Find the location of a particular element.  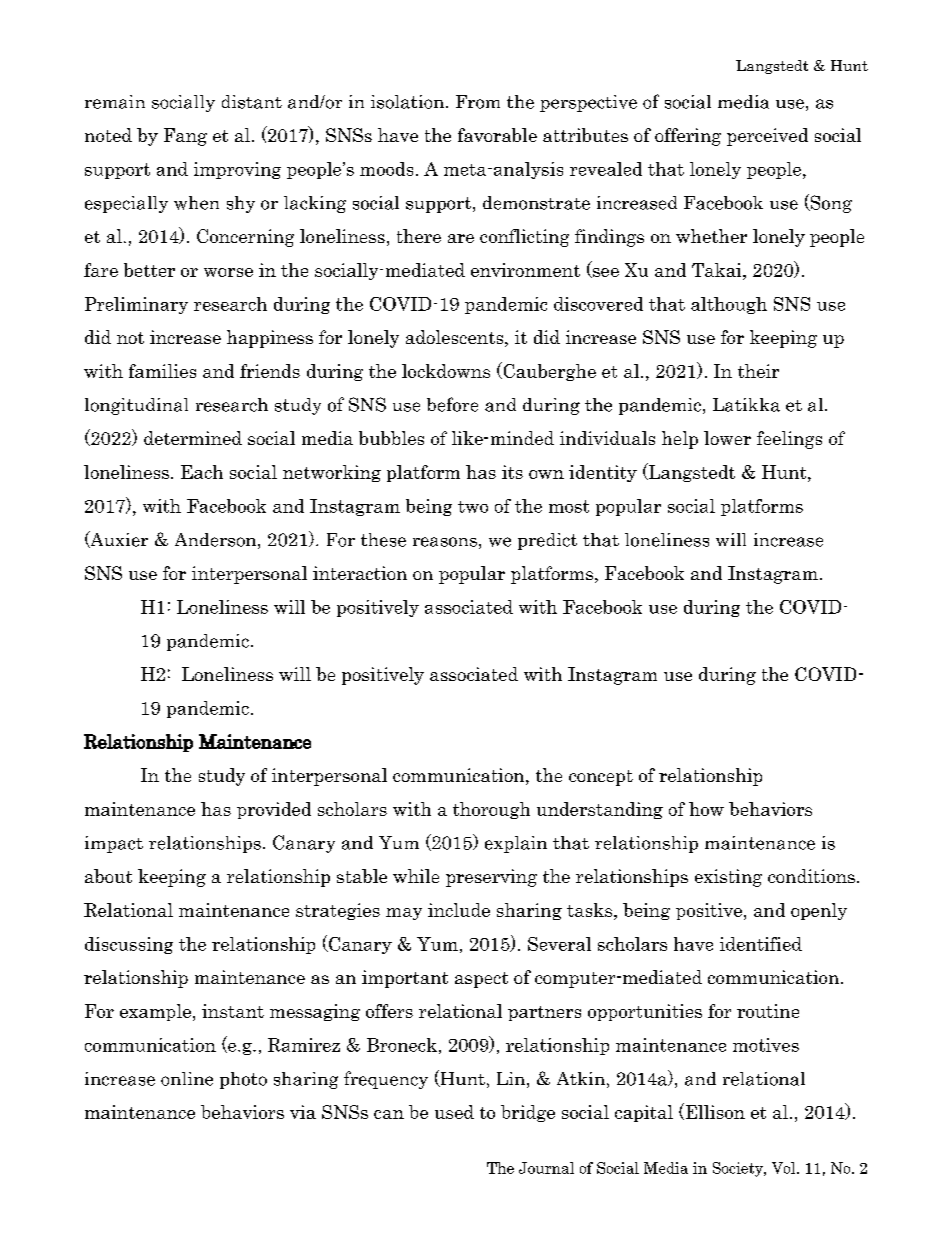

identified is located at coordinates (761, 944).
